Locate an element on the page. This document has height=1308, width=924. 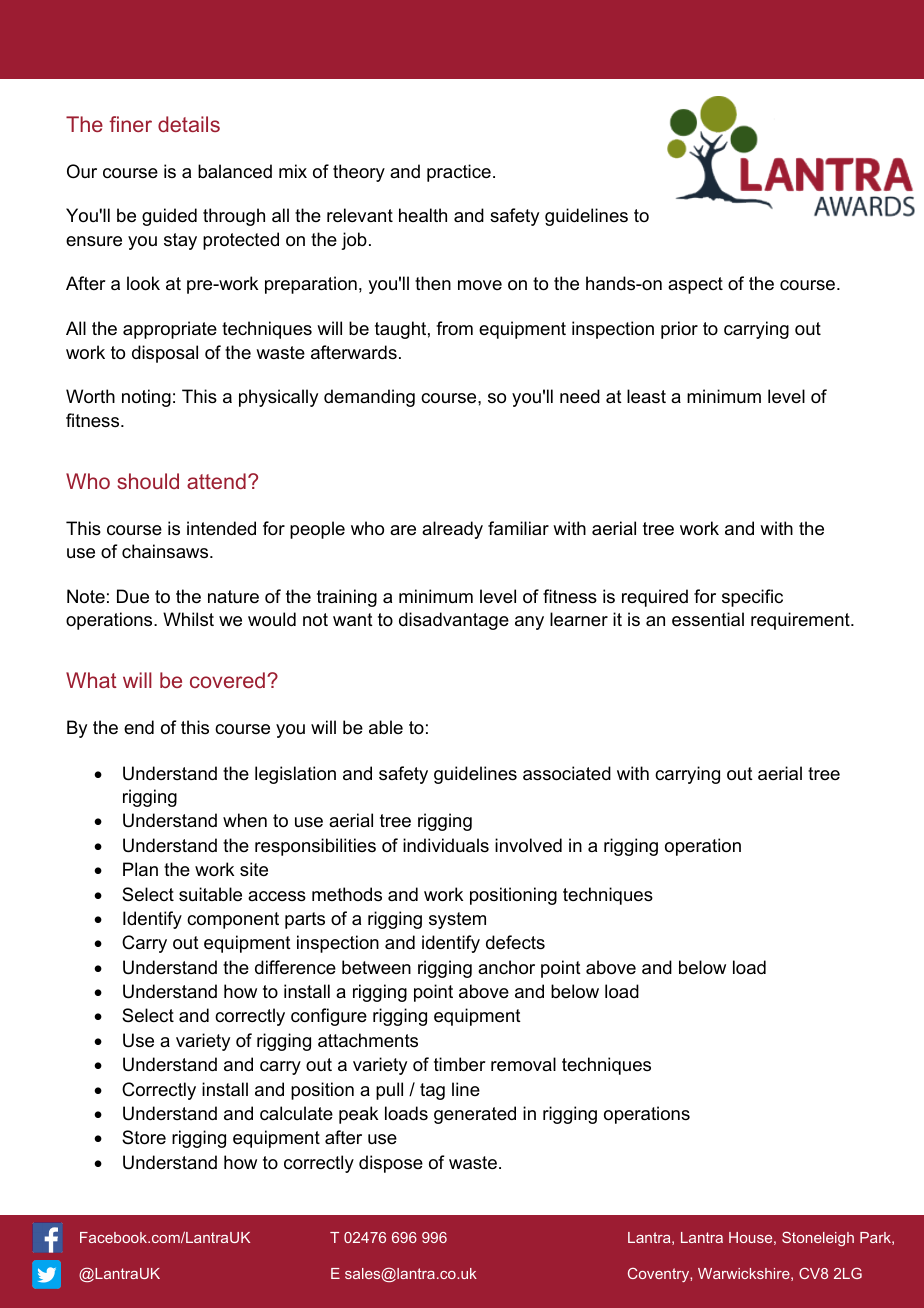
essential is located at coordinates (708, 619).
